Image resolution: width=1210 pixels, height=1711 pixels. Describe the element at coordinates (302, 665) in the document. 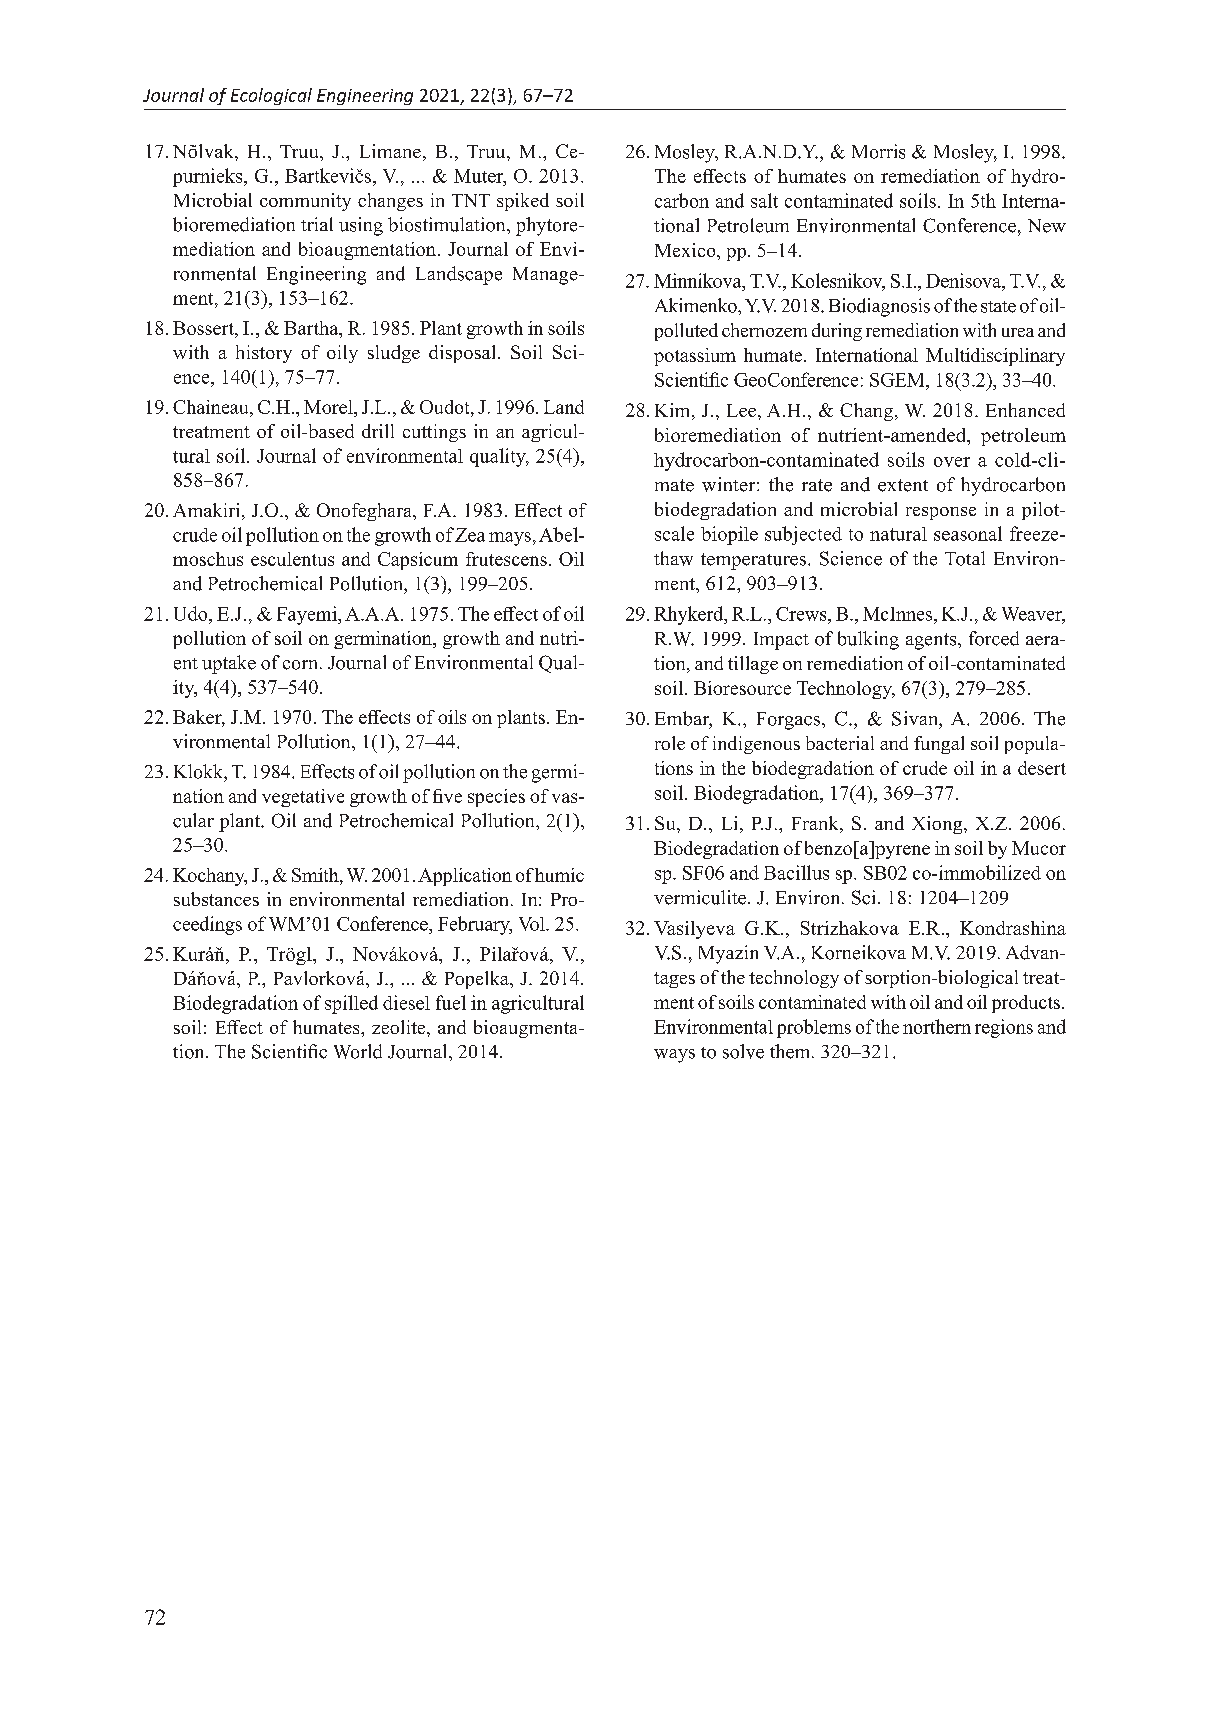

I see `corn` at that location.
